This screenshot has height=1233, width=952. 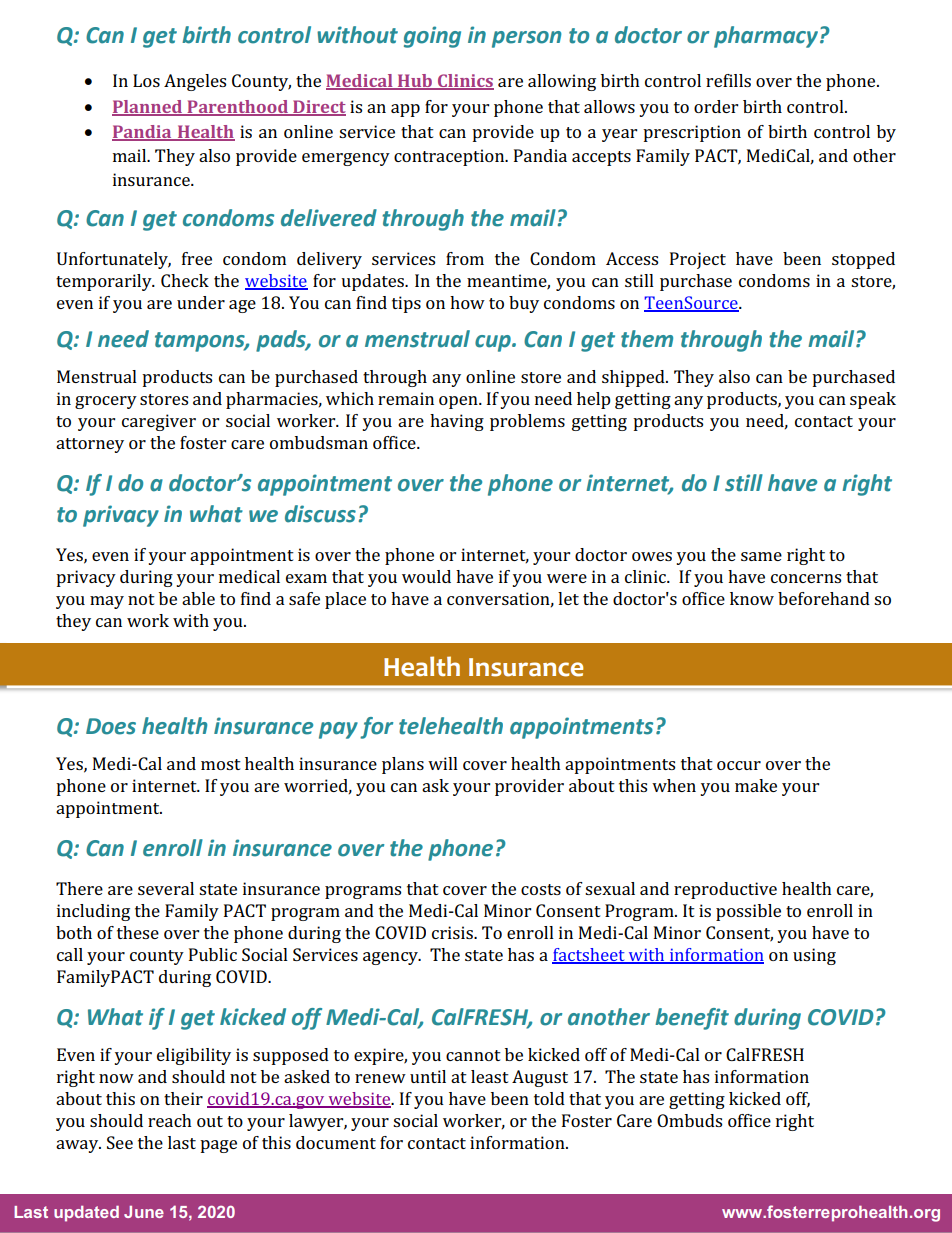 What do you see at coordinates (415, 82) in the screenshot?
I see `Hub` at bounding box center [415, 82].
